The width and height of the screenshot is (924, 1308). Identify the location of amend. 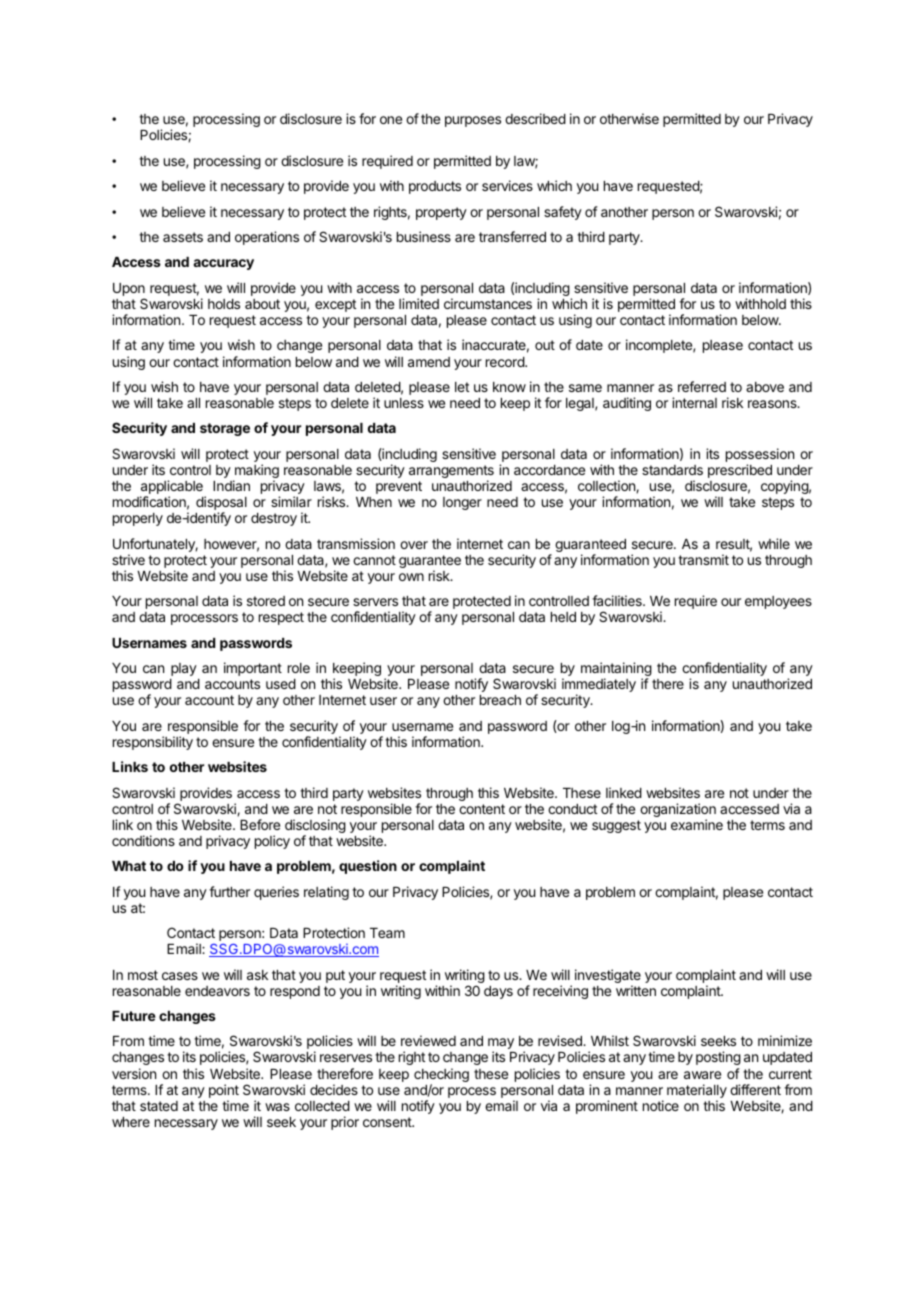
(429, 362).
